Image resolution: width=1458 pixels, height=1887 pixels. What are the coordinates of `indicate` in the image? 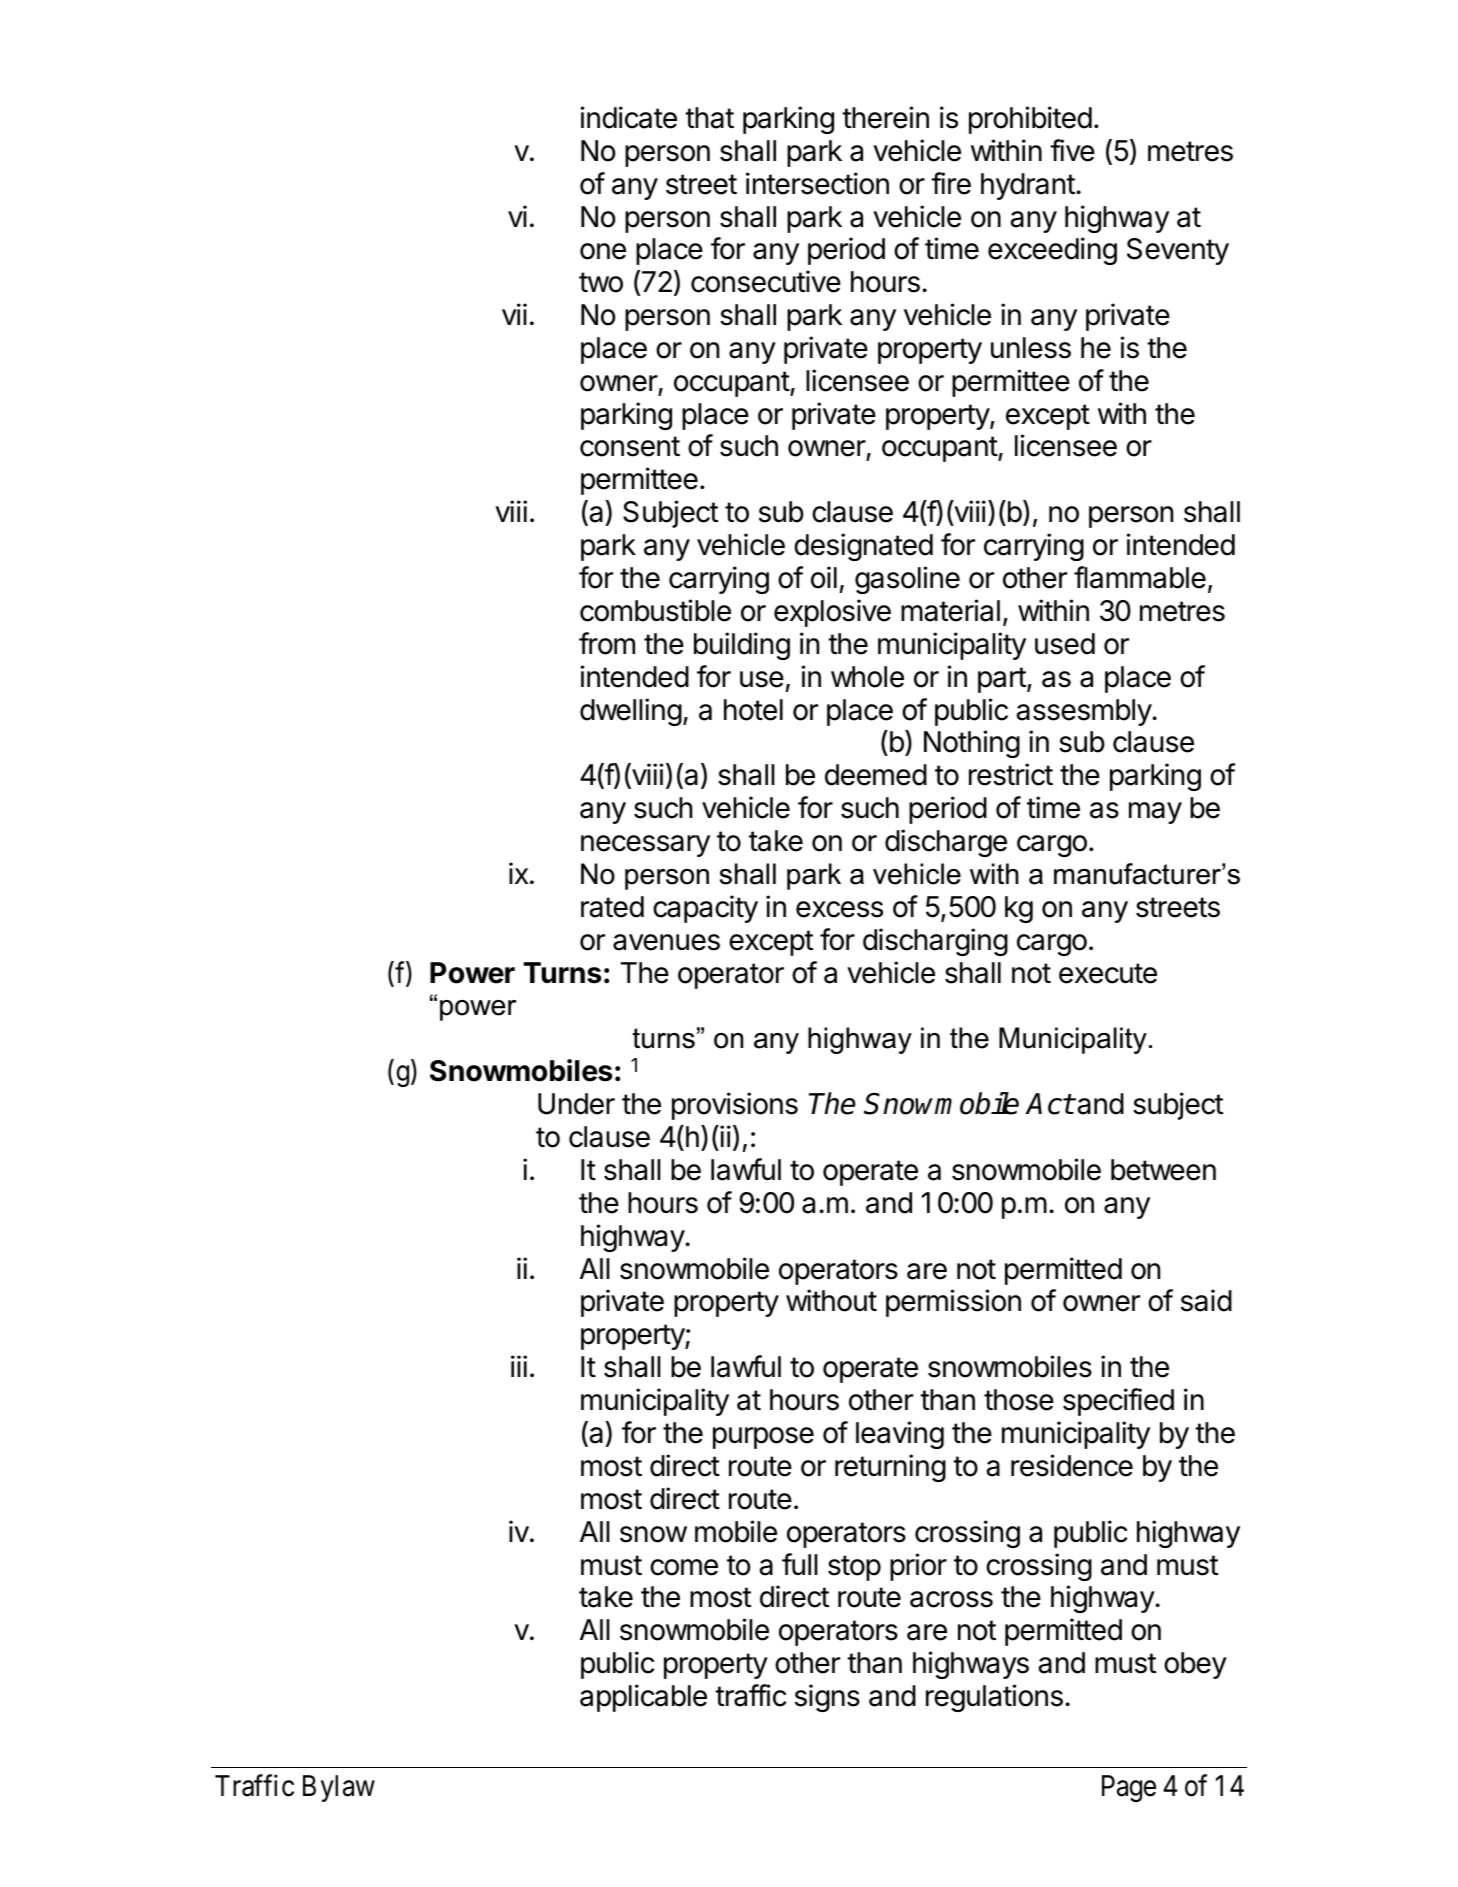 It's located at (628, 117).
